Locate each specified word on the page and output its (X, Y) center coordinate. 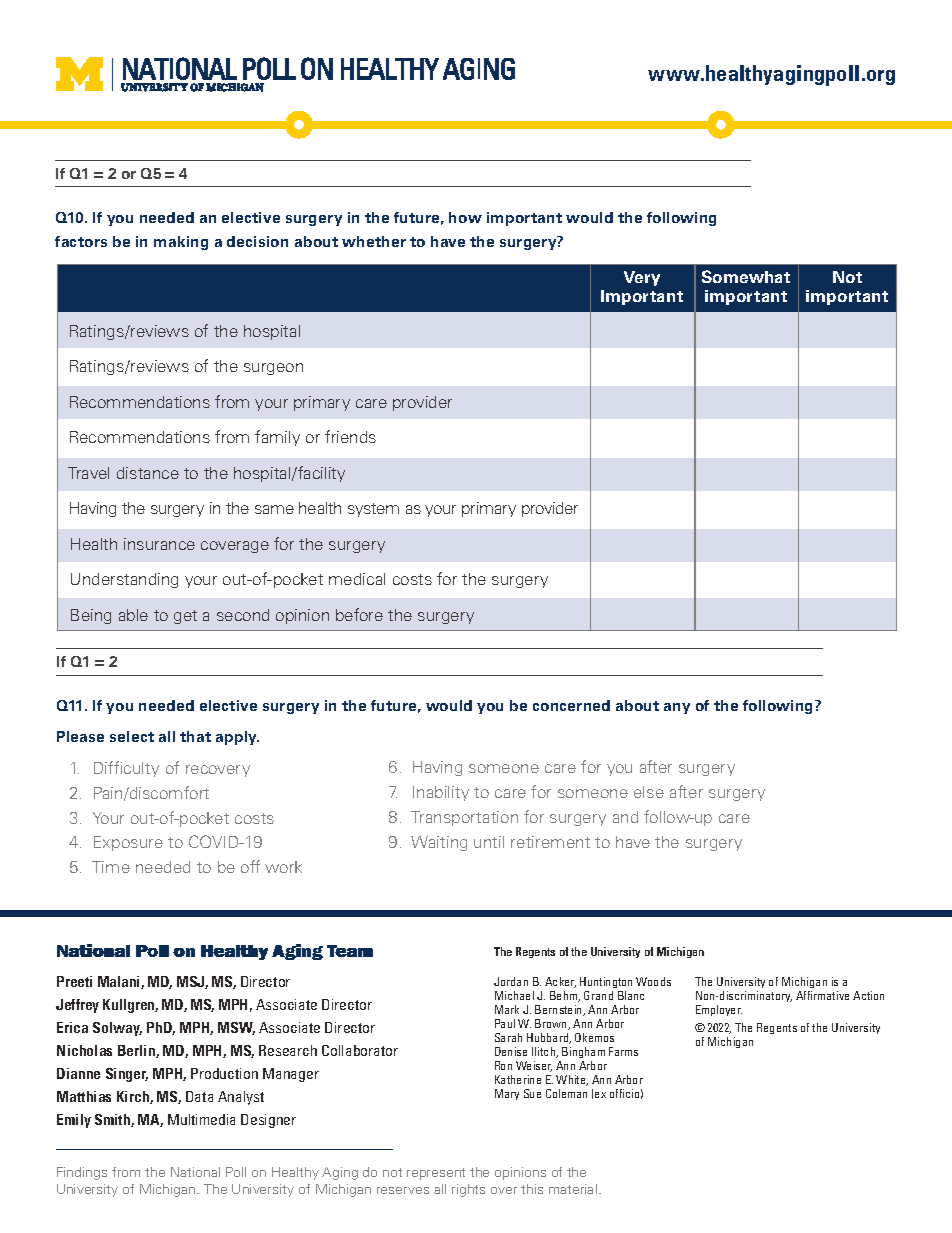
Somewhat (746, 276)
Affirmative (822, 995)
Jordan (511, 981)
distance (148, 473)
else (649, 792)
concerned (571, 705)
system (373, 510)
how (465, 217)
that (195, 736)
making (181, 243)
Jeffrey (77, 1006)
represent (436, 1174)
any (677, 708)
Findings (82, 1173)
